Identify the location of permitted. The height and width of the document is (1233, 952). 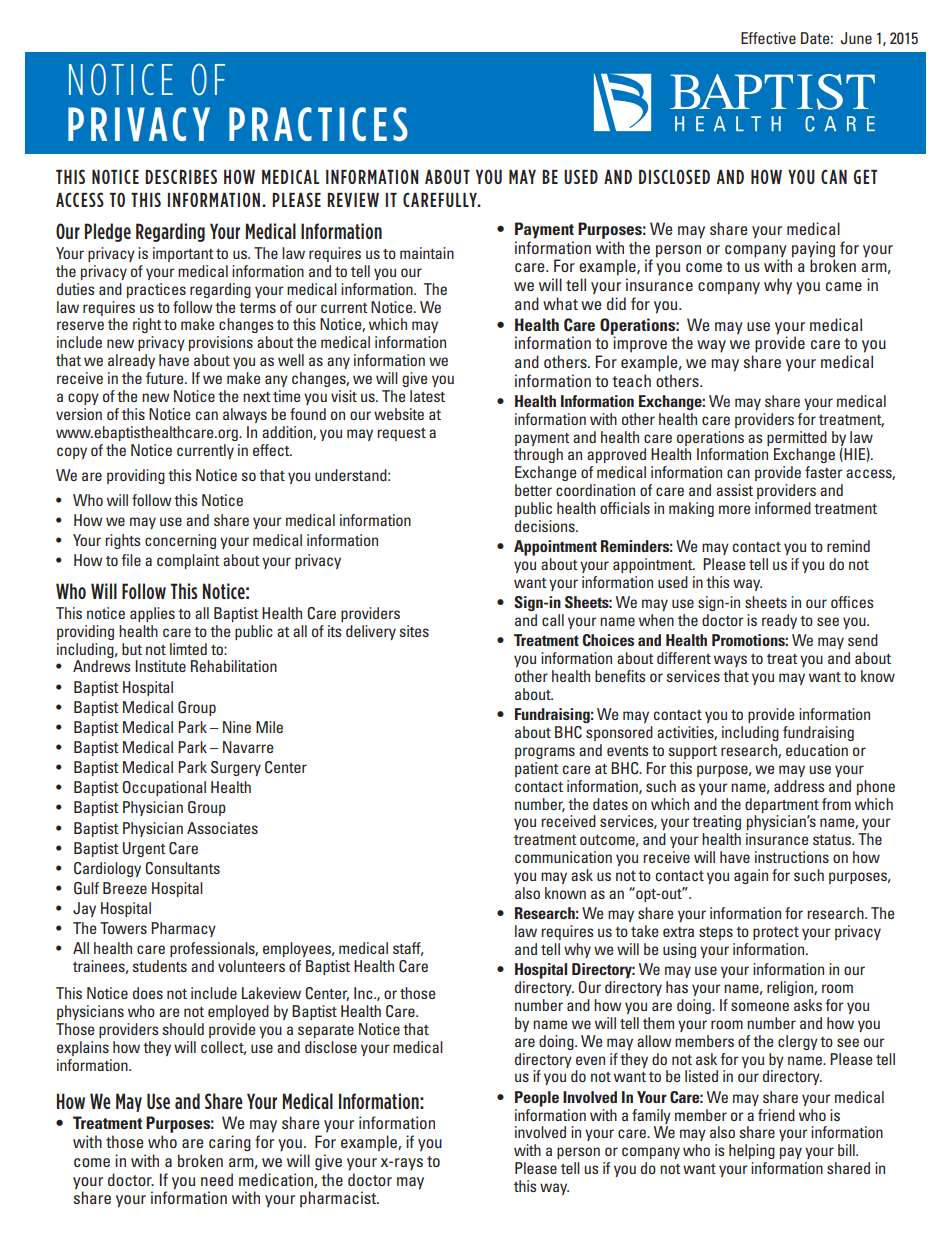
(797, 438).
